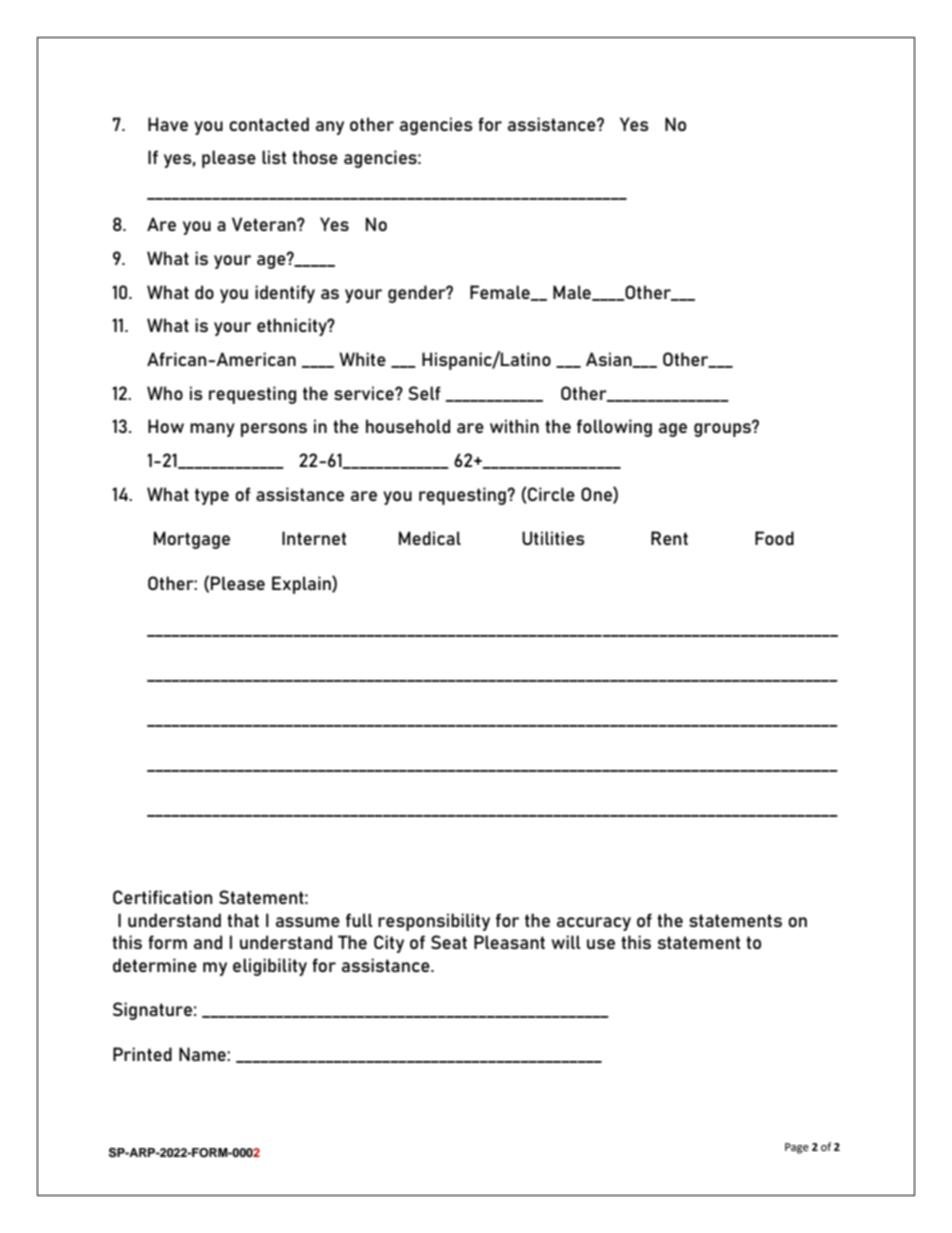 This image has width=952, height=1233. I want to click on Seat, so click(449, 942).
